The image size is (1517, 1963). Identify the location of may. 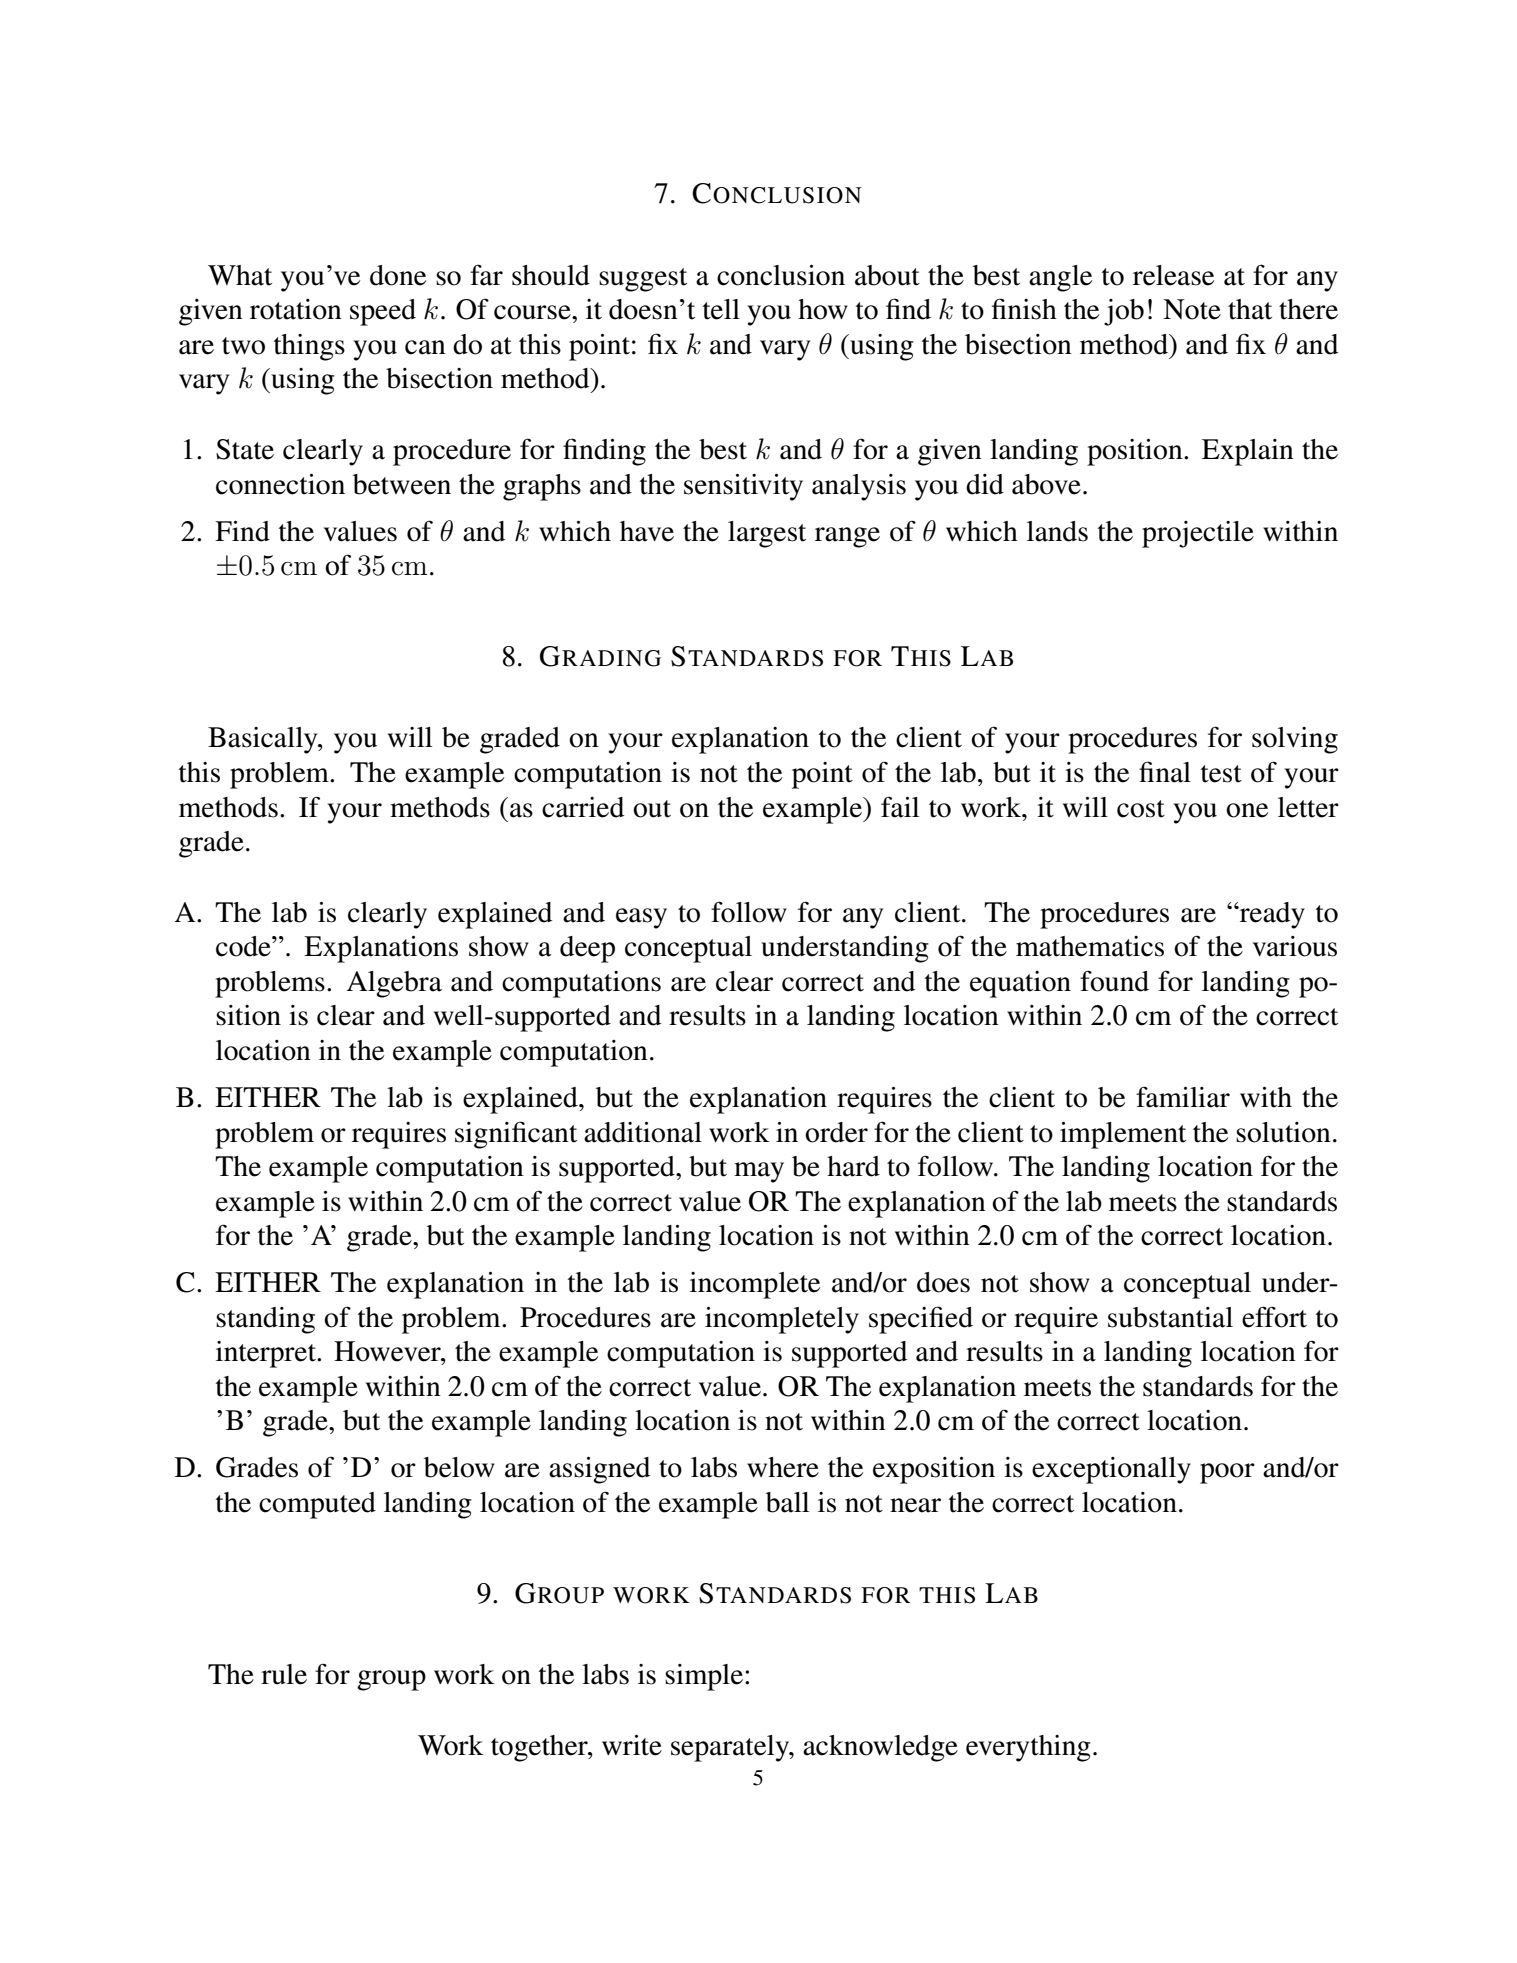
(759, 1172).
